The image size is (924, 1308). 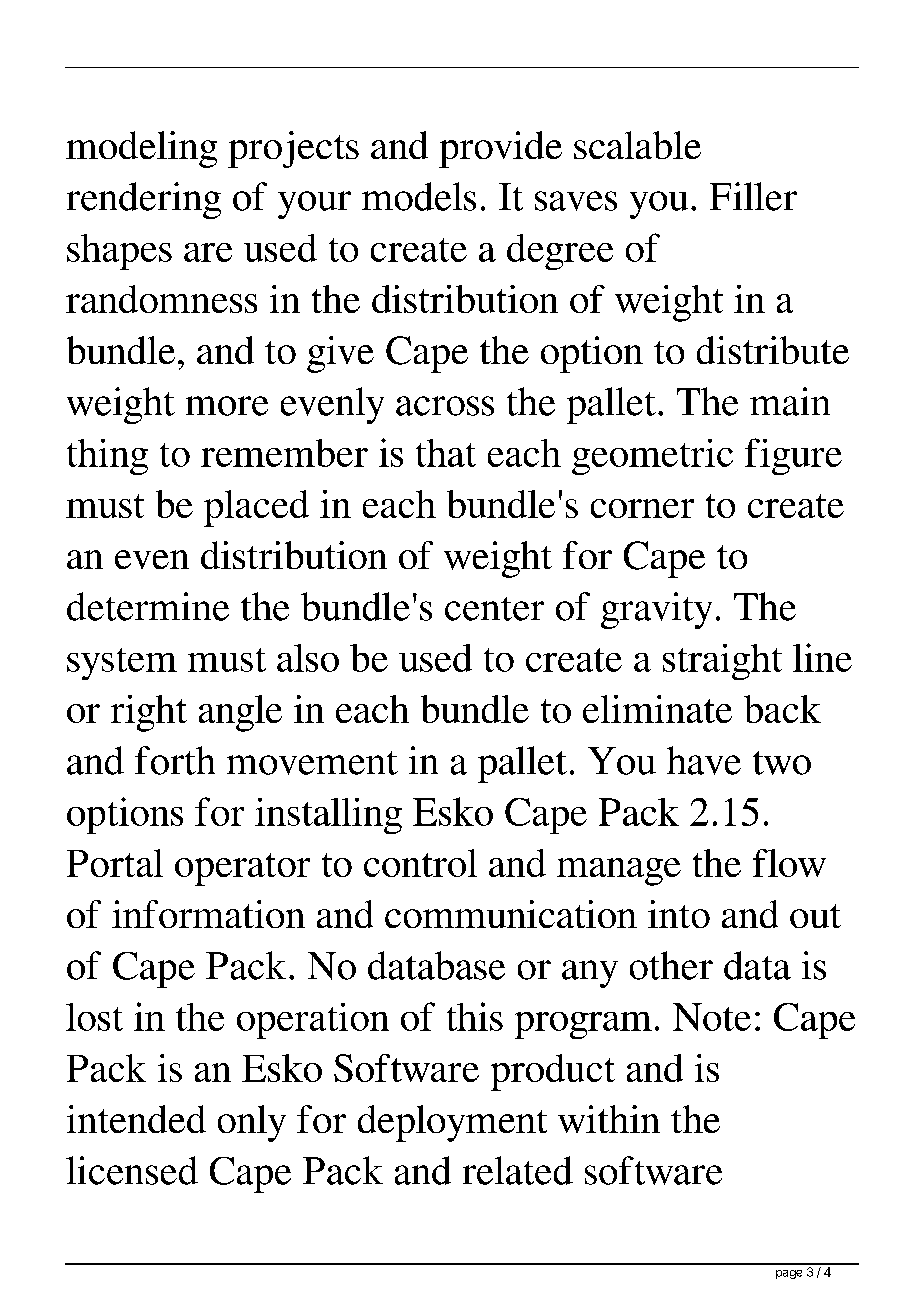 I want to click on back, so click(x=782, y=709).
